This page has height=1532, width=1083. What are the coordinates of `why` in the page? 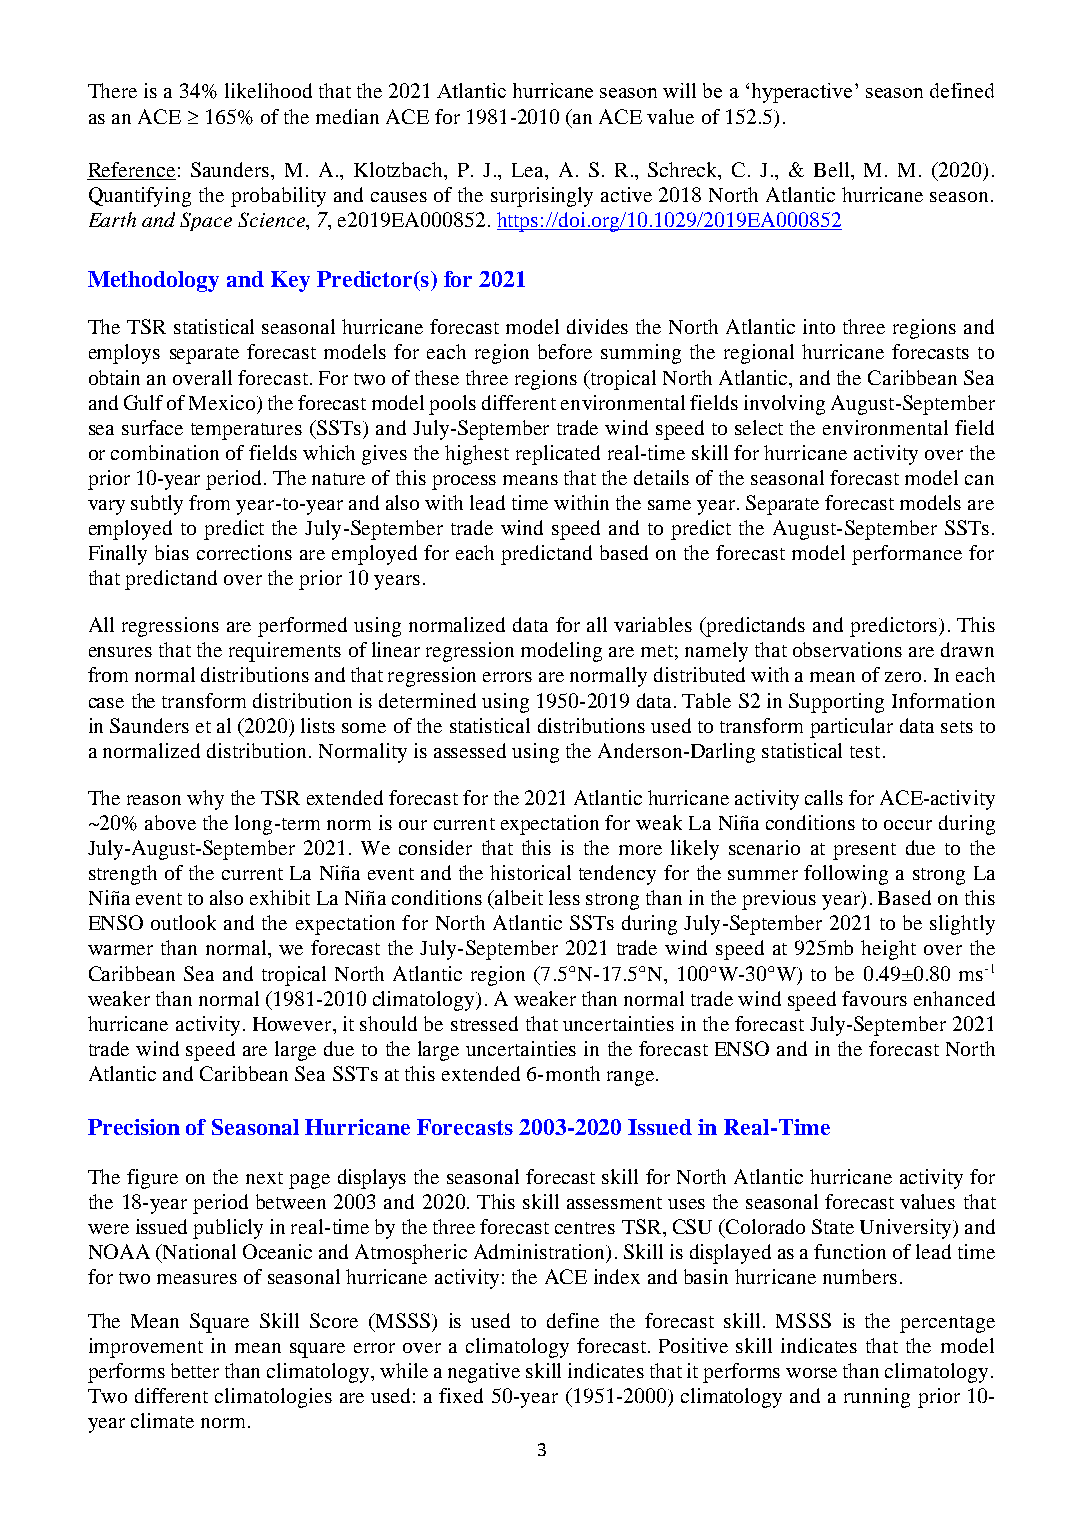 It's located at (205, 800).
